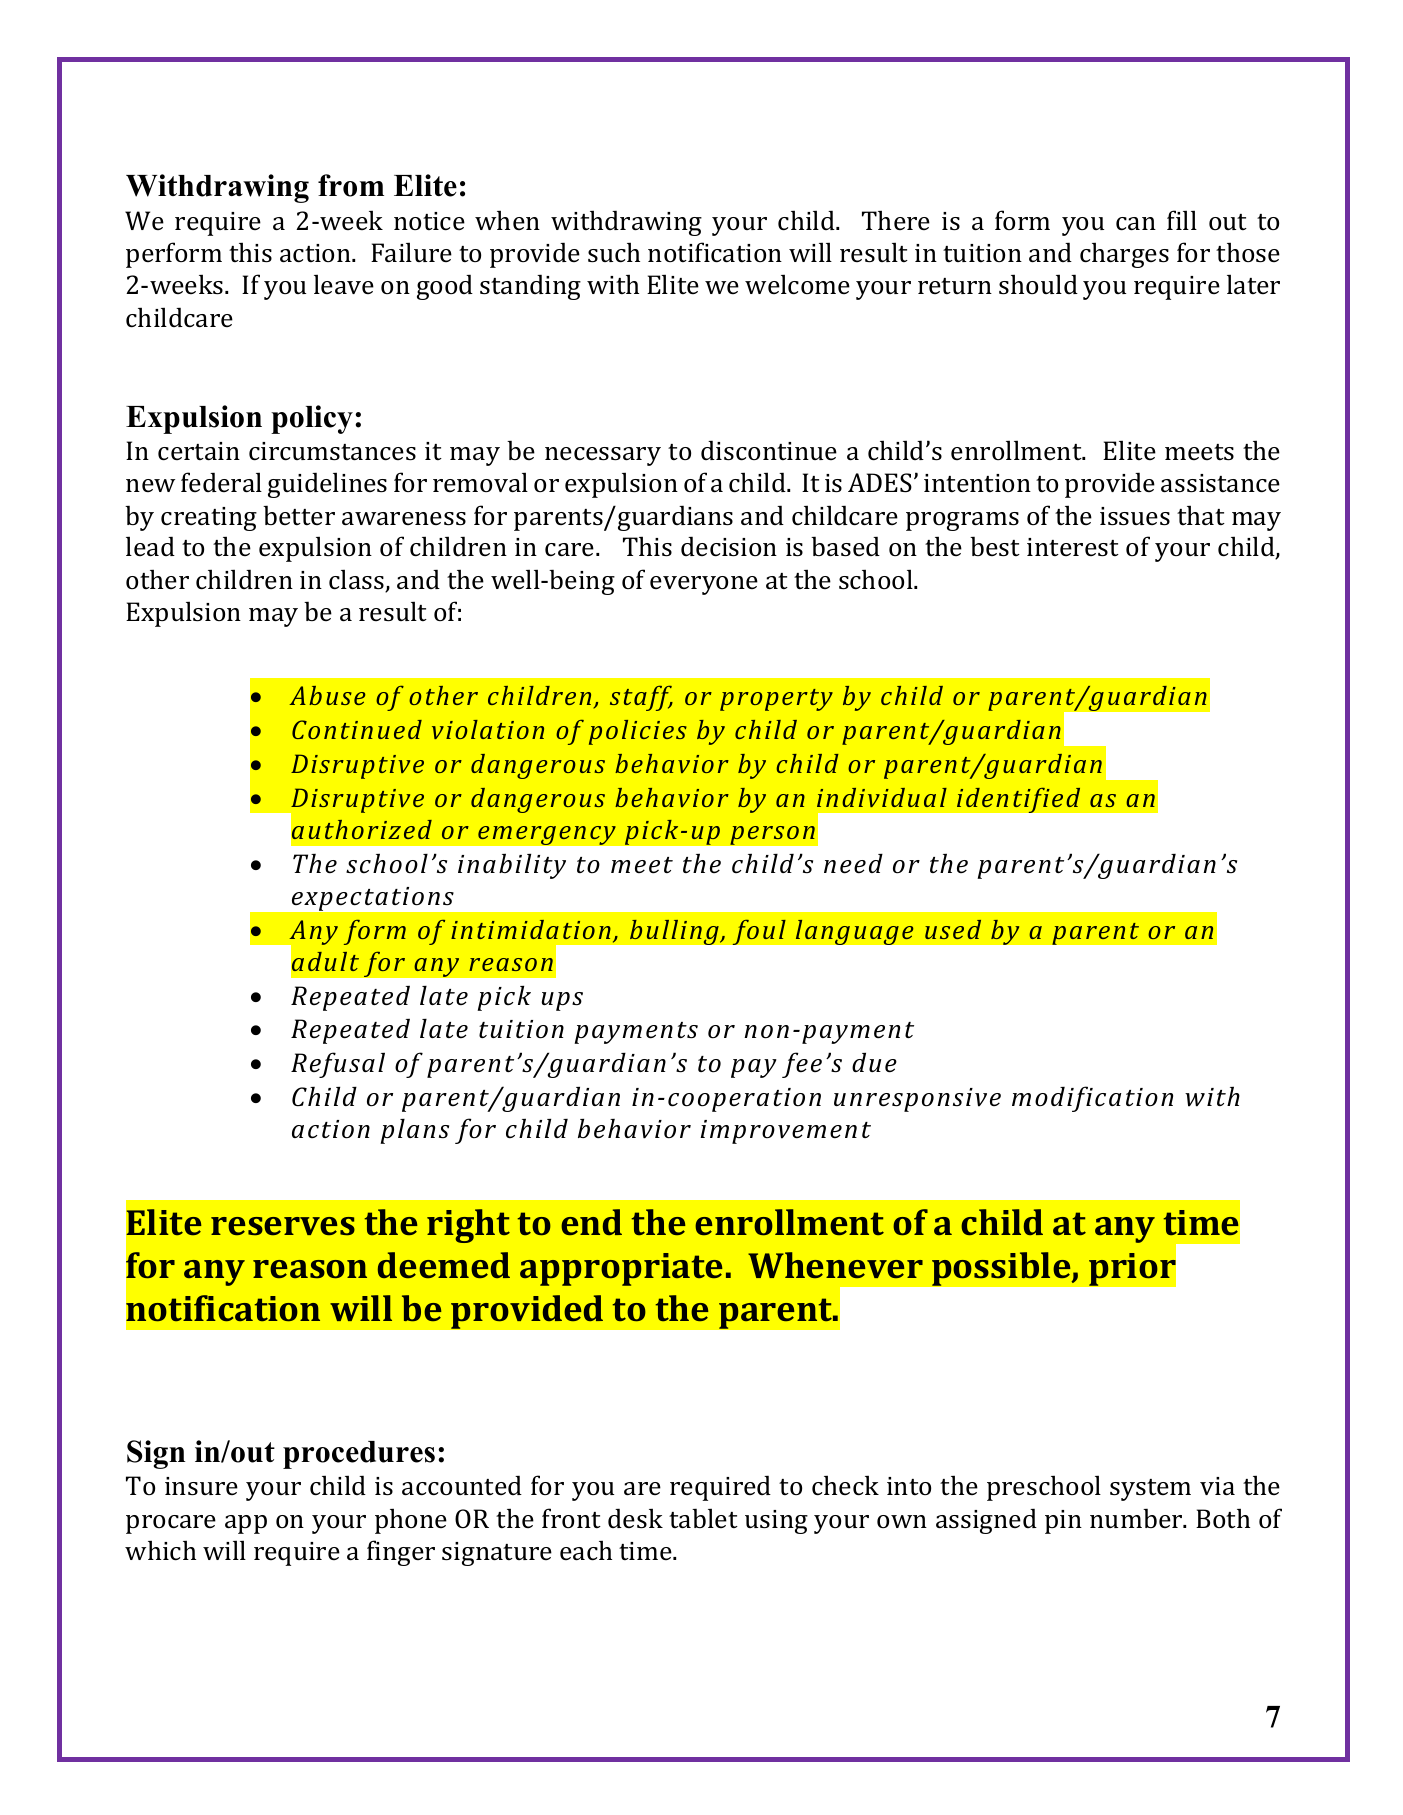  Describe the element at coordinates (201, 1486) in the screenshot. I see `insure` at that location.
